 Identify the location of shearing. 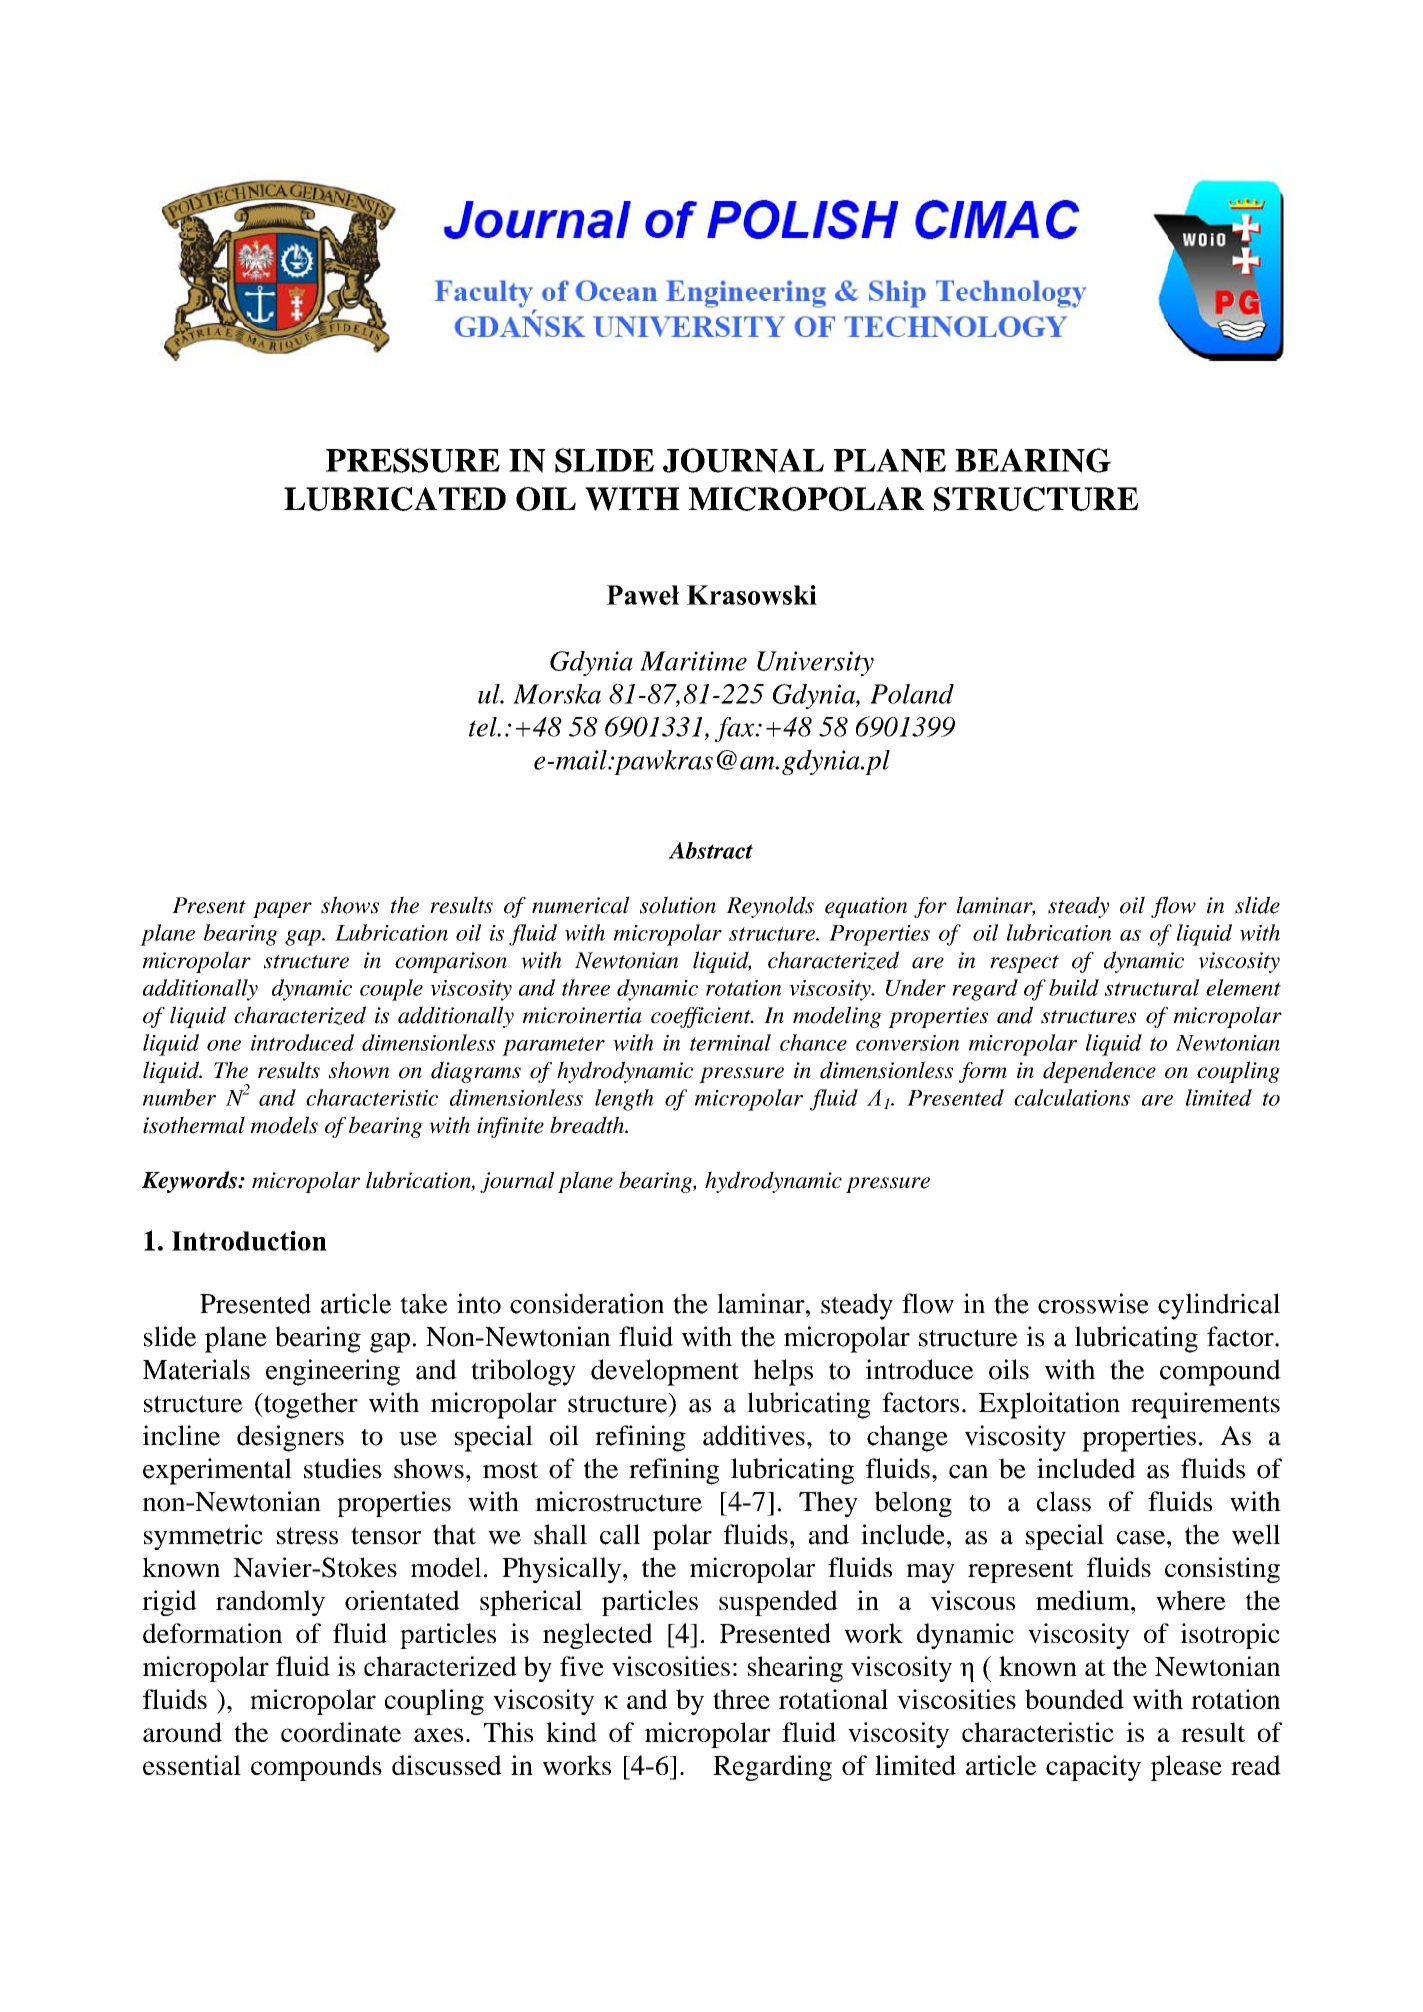
(795, 1669).
